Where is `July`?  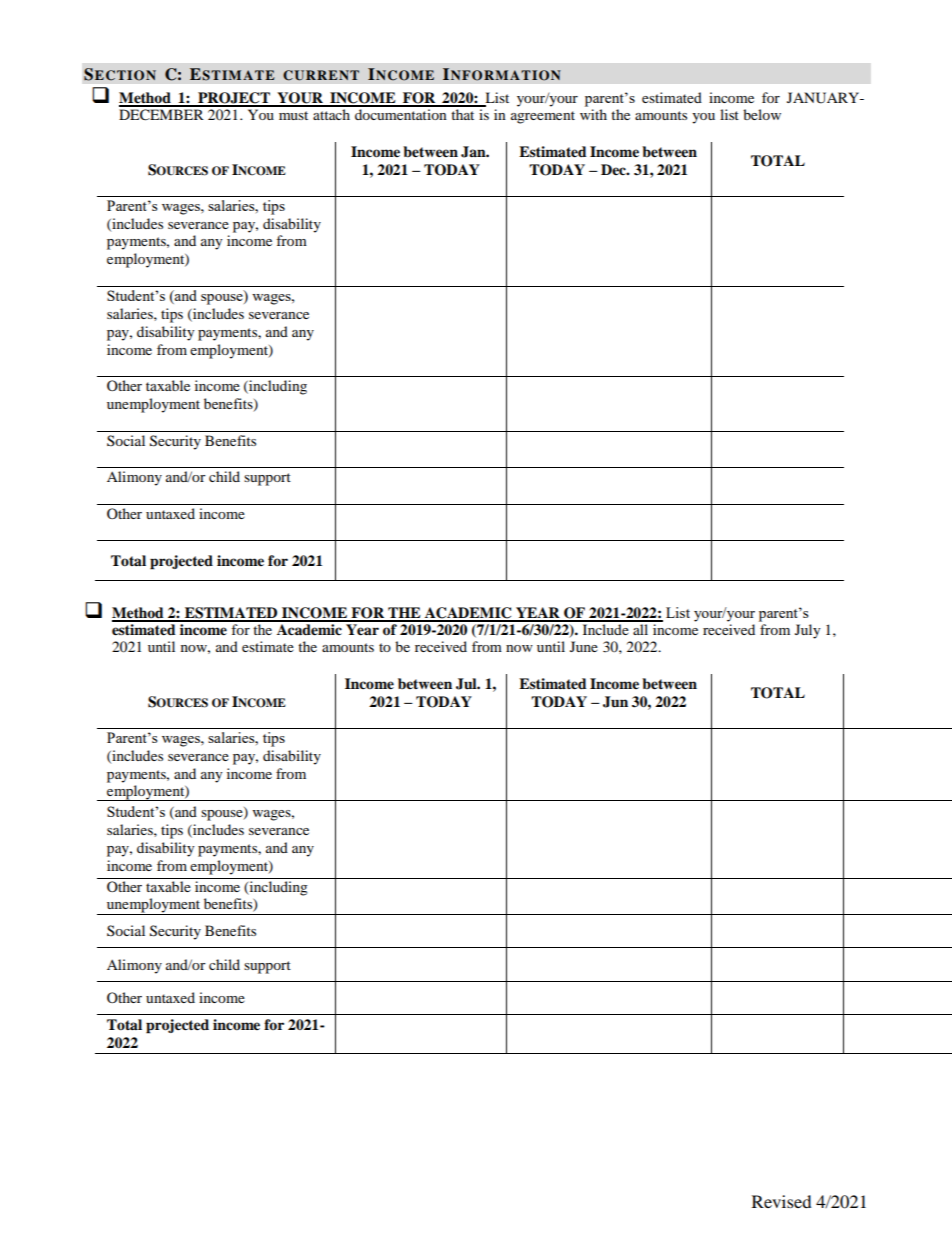
July is located at coordinates (808, 631).
